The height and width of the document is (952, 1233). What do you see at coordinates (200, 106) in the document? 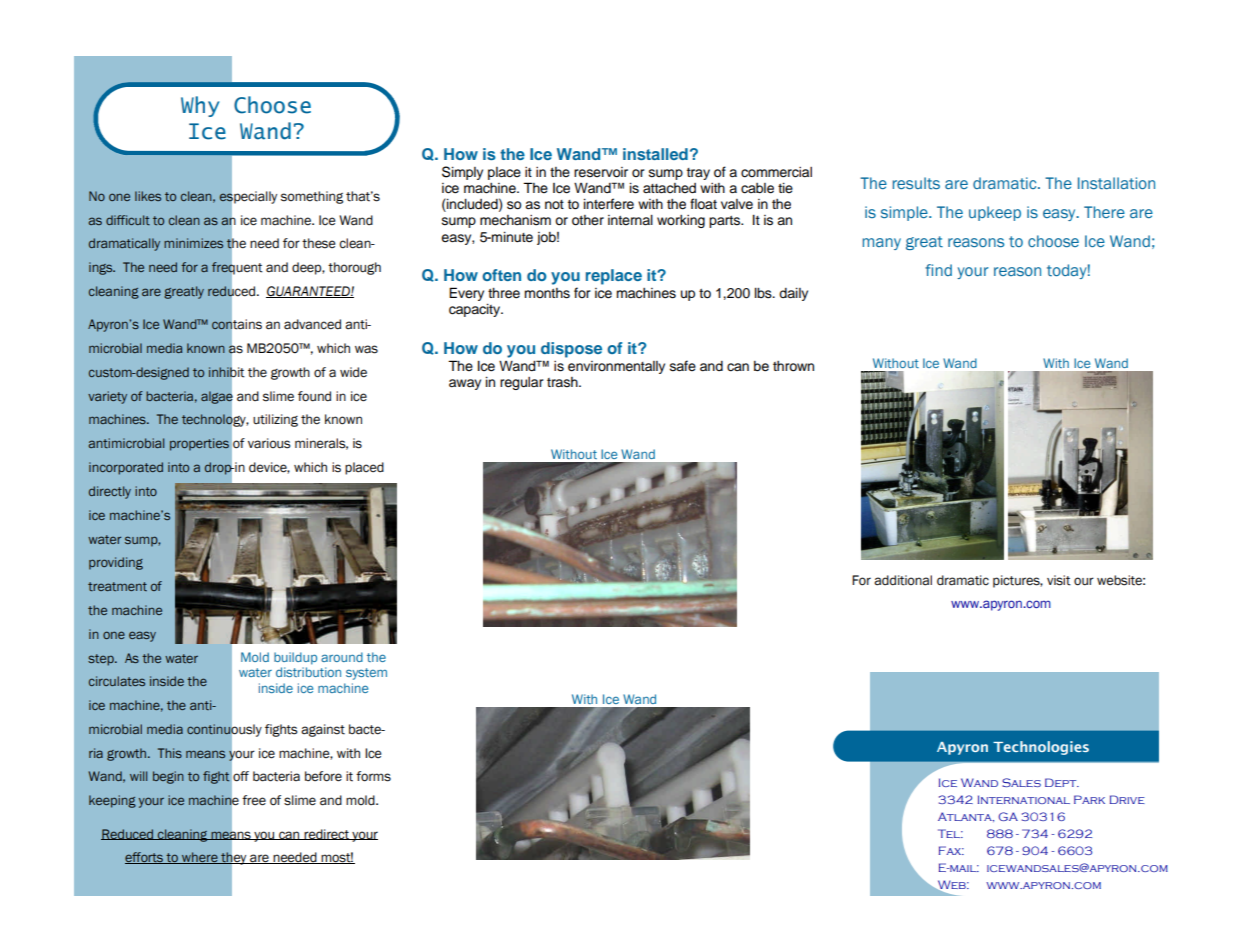
I see `Why` at bounding box center [200, 106].
